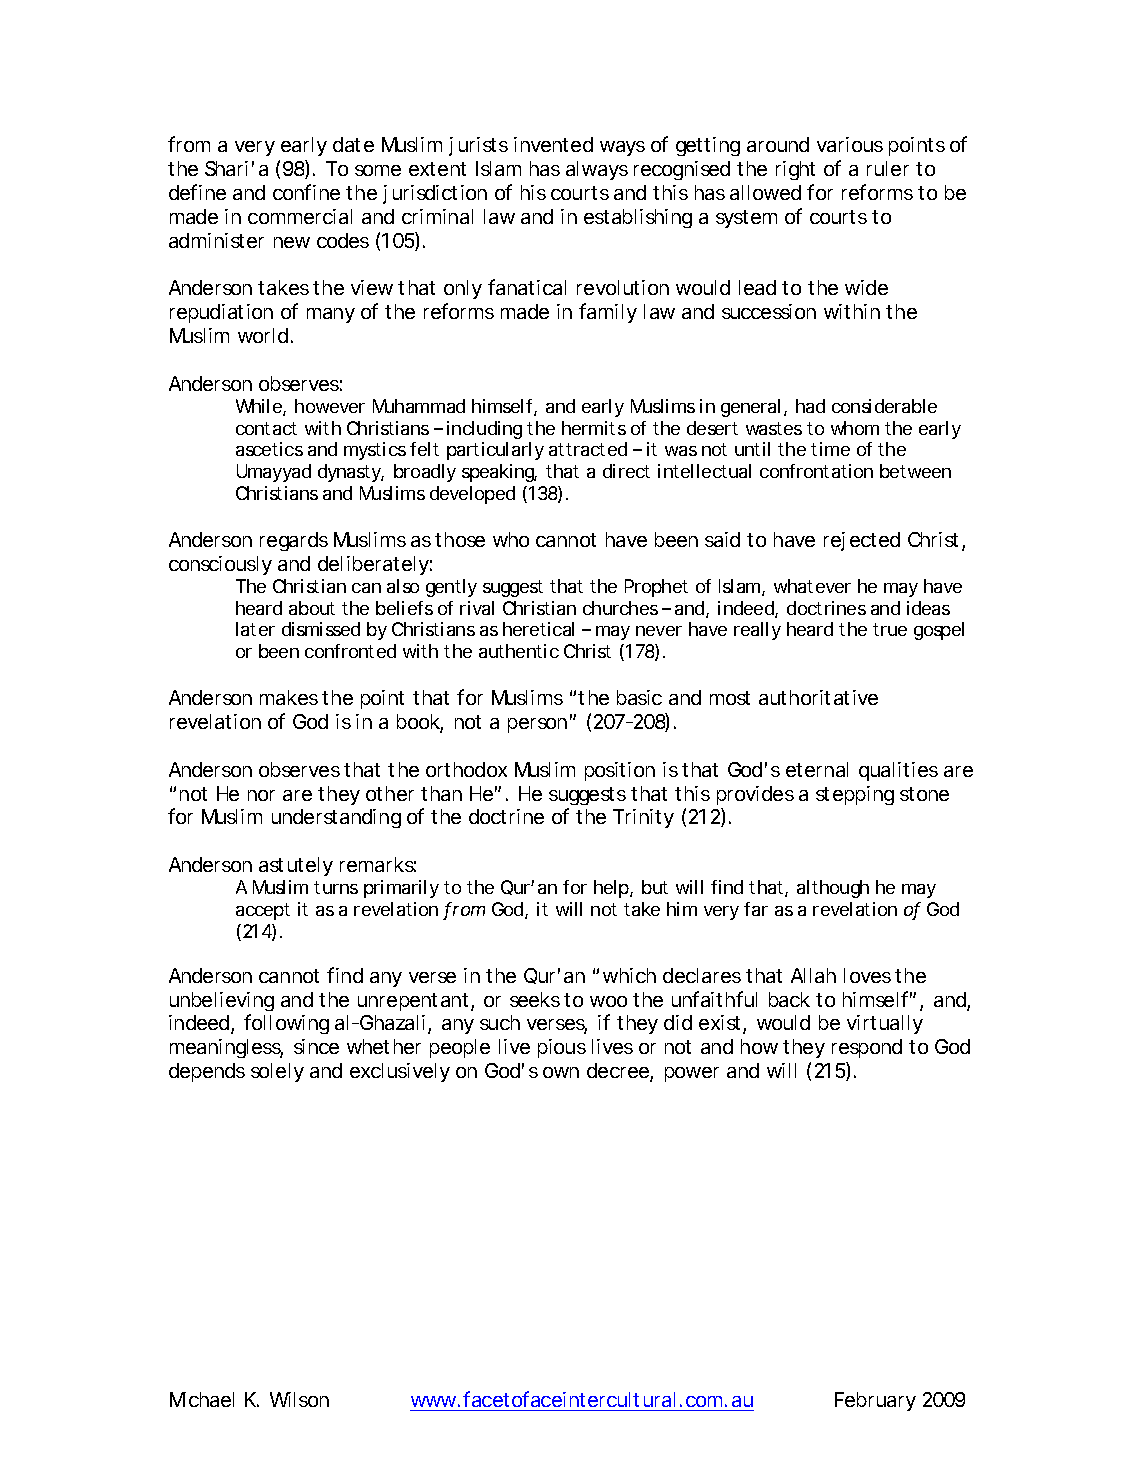 The width and height of the document is (1143, 1479). I want to click on Wilson, so click(299, 1399).
